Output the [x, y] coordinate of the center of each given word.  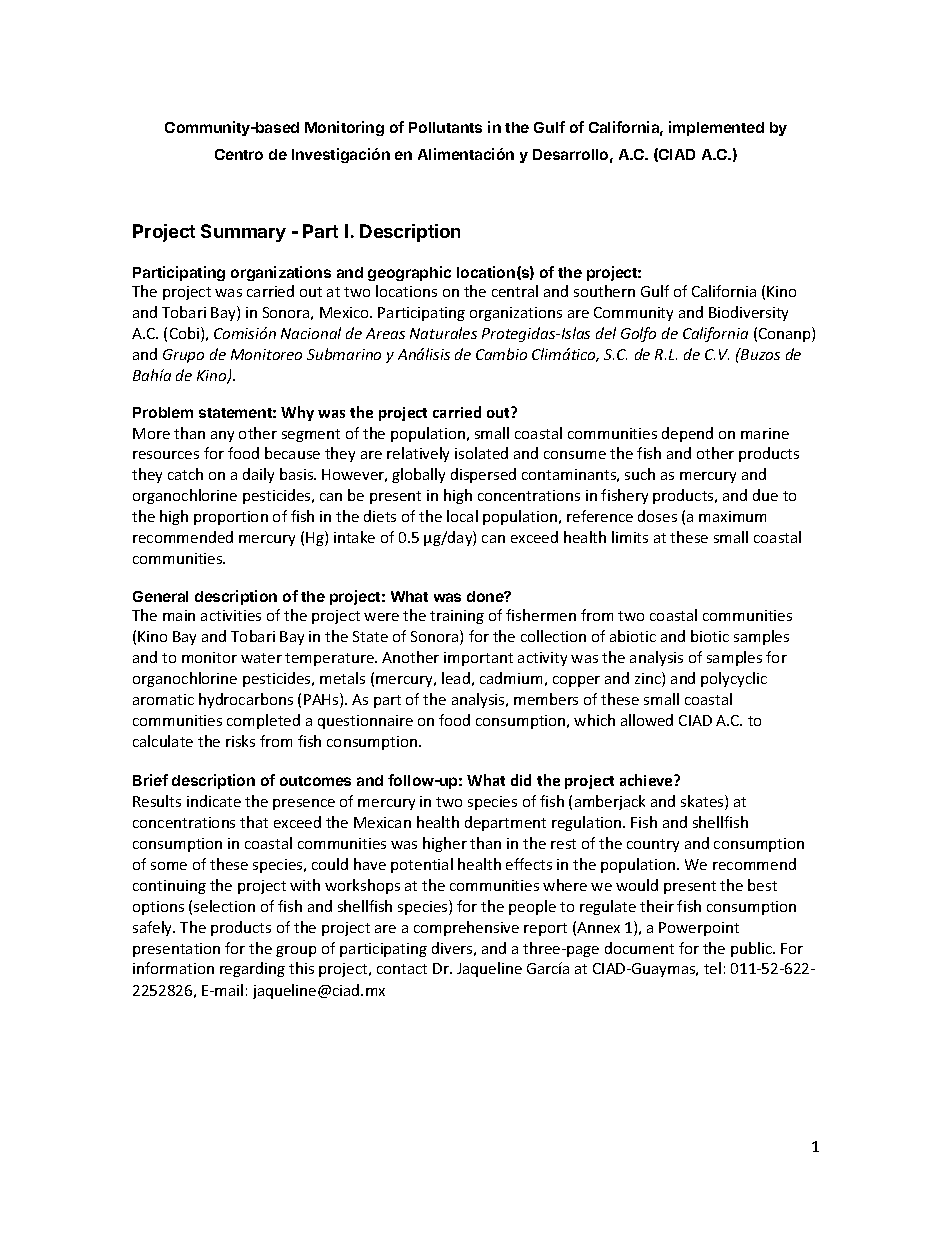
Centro [239, 154]
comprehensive [466, 928]
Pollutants [445, 127]
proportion [231, 518]
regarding [252, 969]
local [462, 516]
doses [657, 516]
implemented [716, 128]
